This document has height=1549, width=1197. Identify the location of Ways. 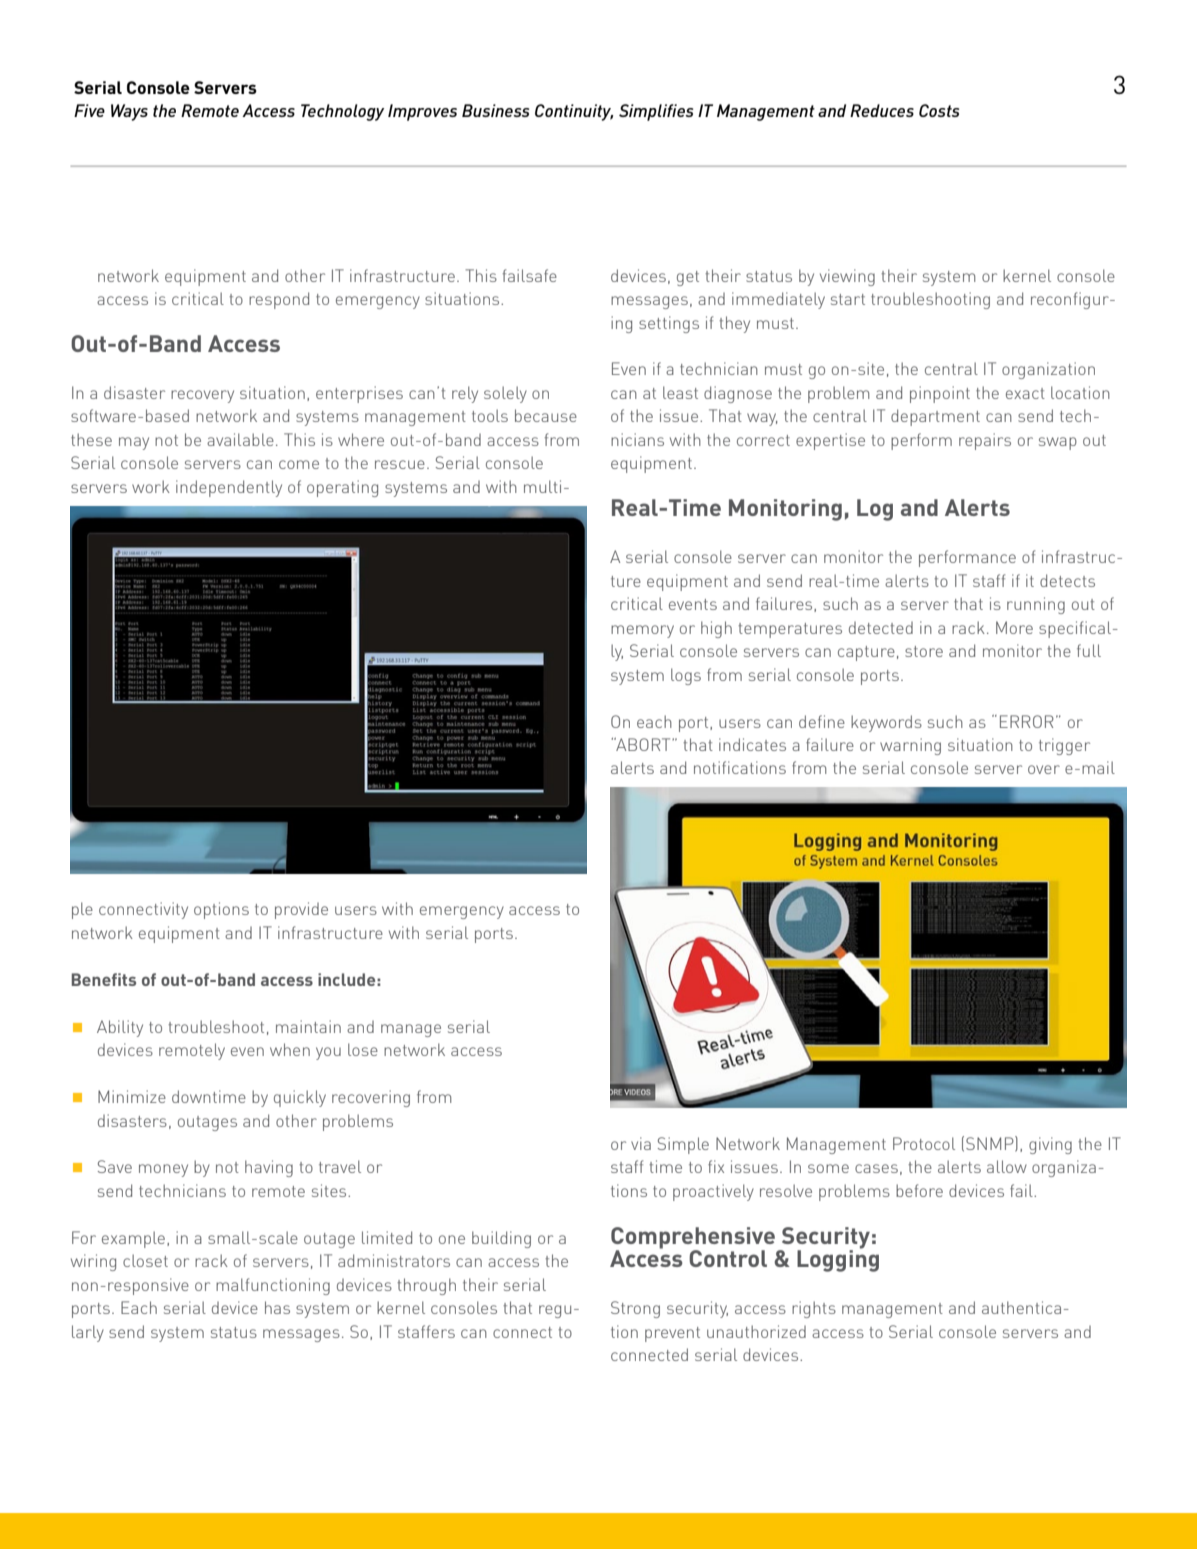
(129, 112).
